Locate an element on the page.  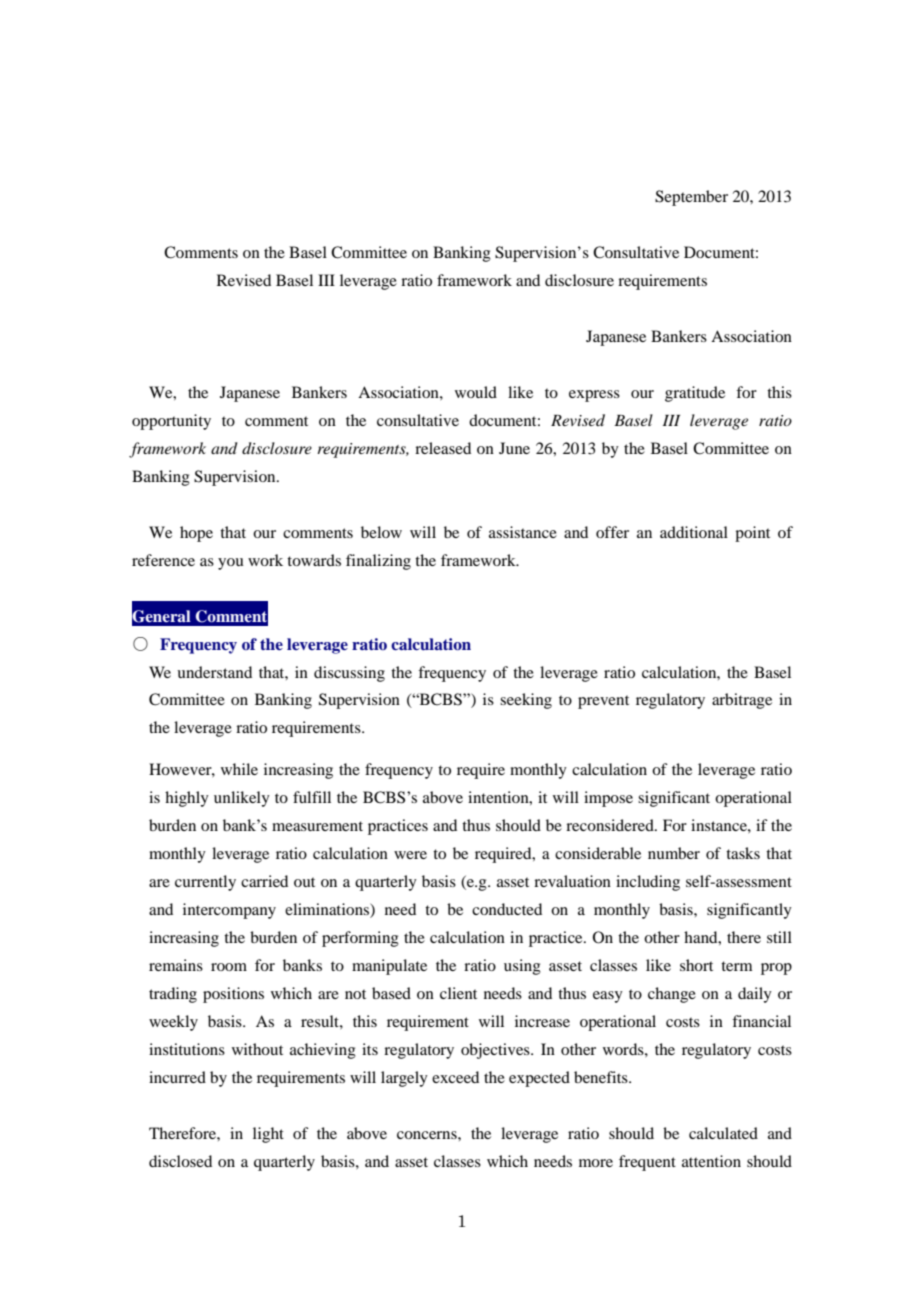
seeking is located at coordinates (526, 701).
